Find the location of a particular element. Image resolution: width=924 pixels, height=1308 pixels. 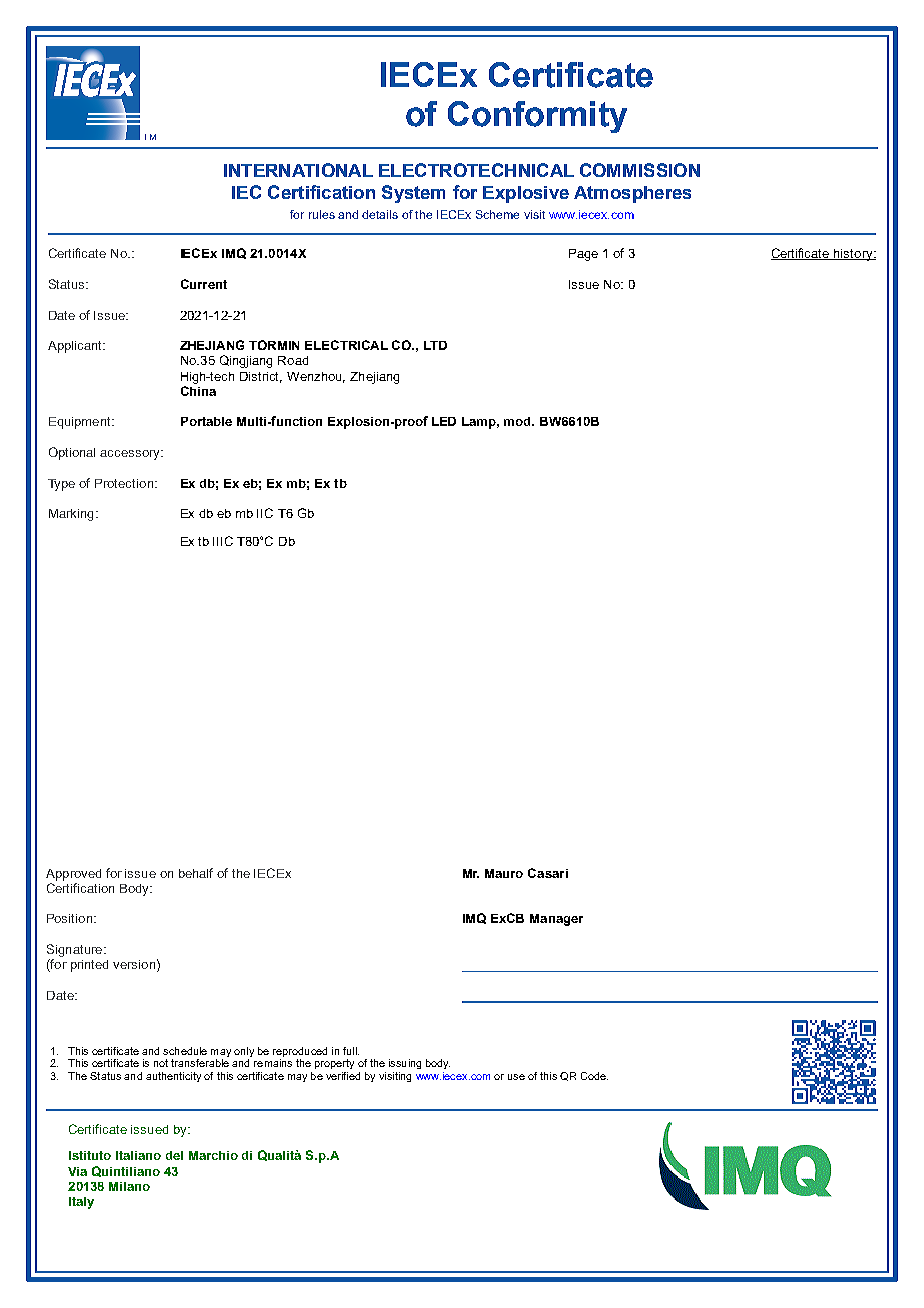

Current is located at coordinates (204, 284).
